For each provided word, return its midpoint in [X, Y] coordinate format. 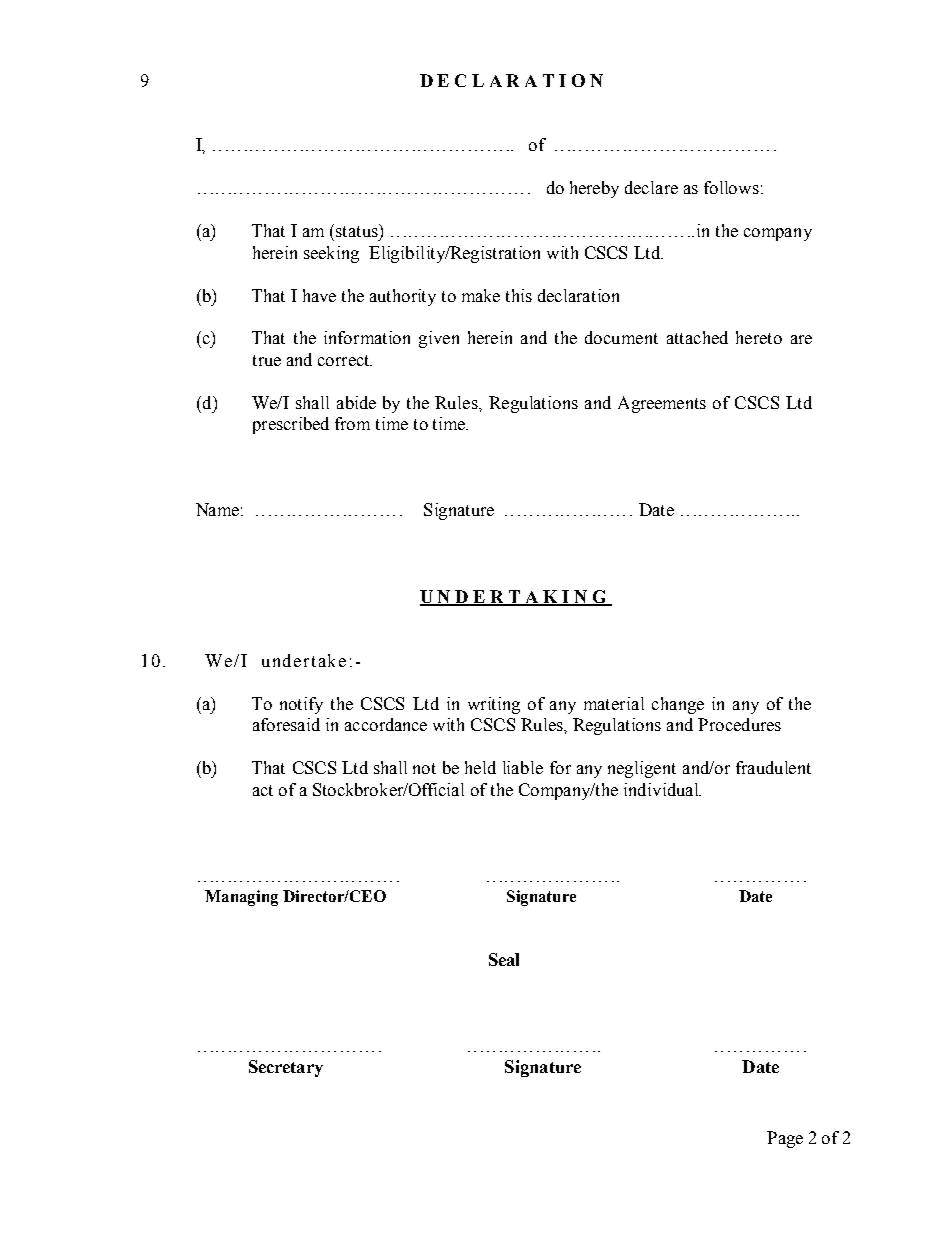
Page [785, 1139]
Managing [241, 898]
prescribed [291, 425]
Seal [504, 959]
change [678, 705]
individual [662, 789]
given [439, 339]
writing [494, 705]
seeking [331, 254]
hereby [594, 189]
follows [731, 187]
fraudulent [773, 767]
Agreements [662, 404]
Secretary [286, 1068]
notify [301, 705]
